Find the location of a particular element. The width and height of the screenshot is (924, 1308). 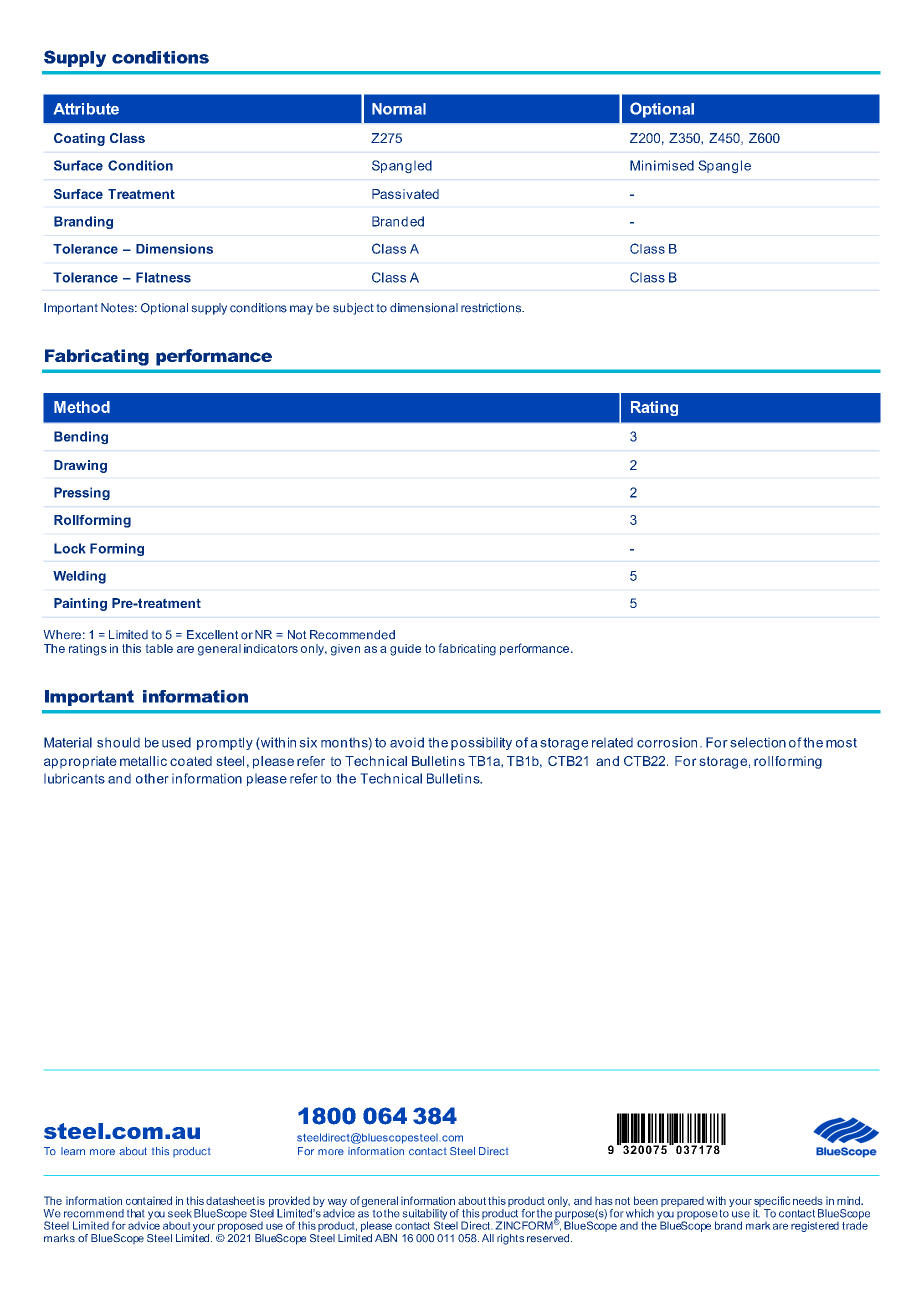

contained is located at coordinates (149, 1200).
